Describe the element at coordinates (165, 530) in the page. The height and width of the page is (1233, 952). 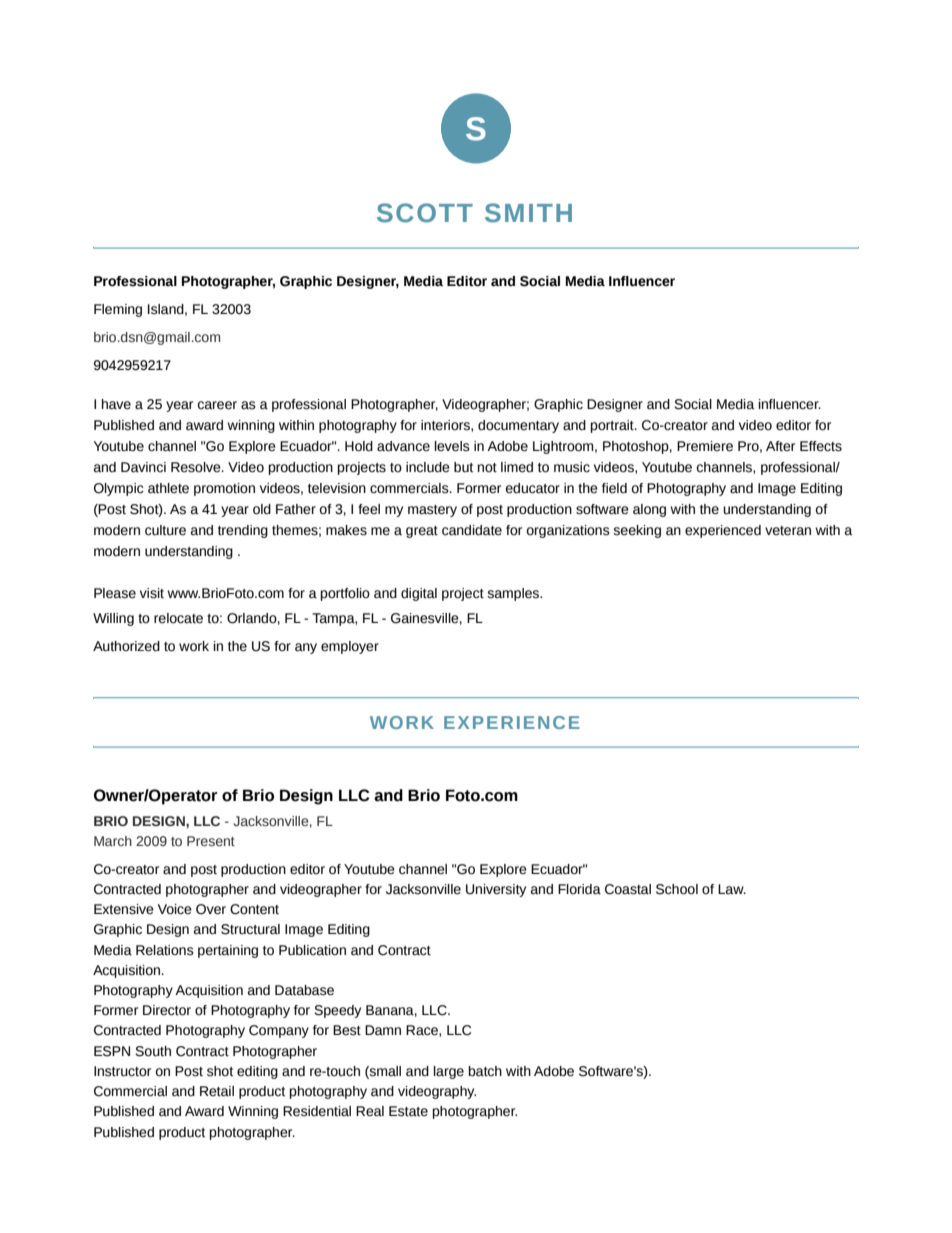
I see `culture` at that location.
